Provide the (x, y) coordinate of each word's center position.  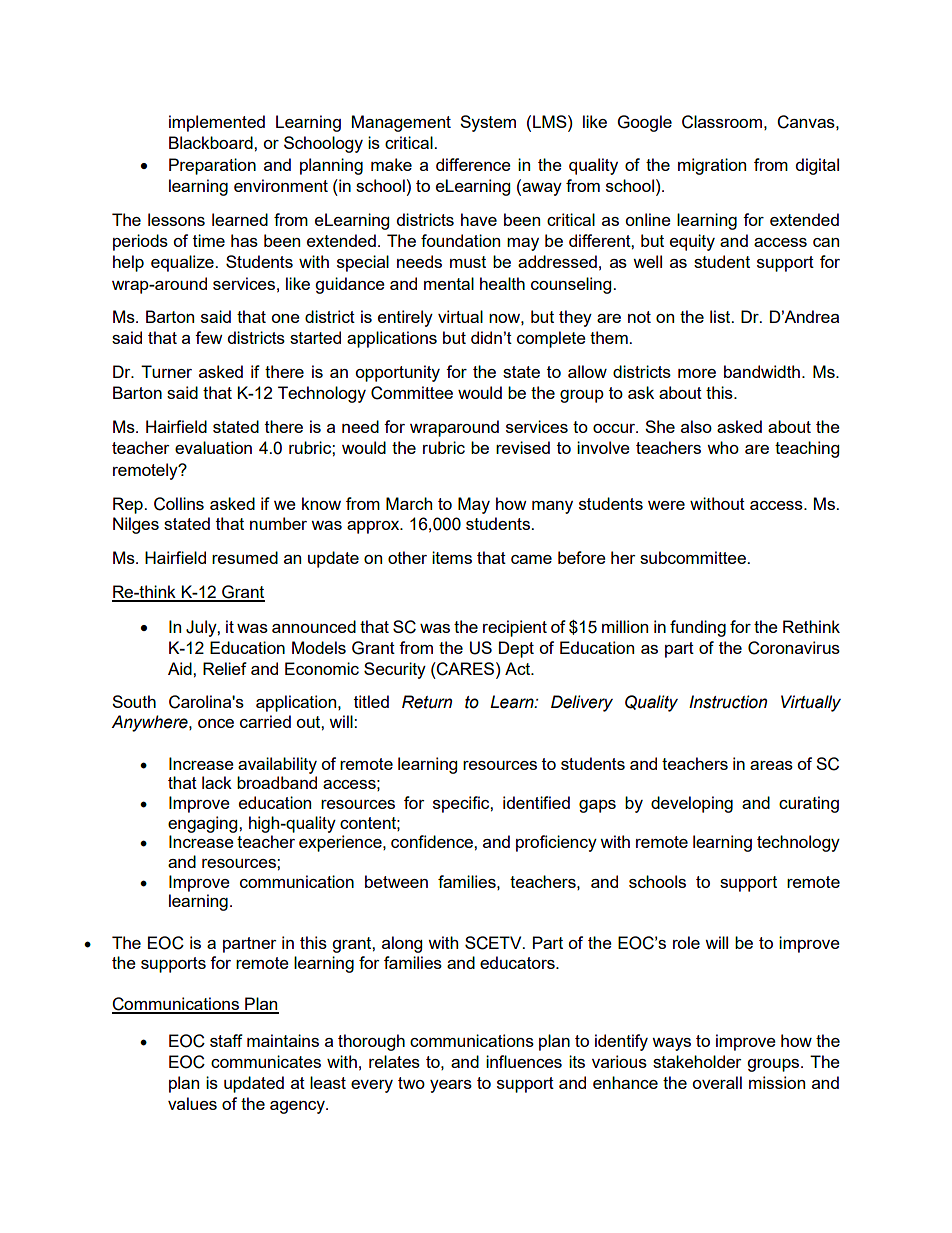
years (451, 1086)
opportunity (397, 373)
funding (698, 628)
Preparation (212, 166)
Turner (166, 371)
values (192, 1103)
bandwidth (762, 371)
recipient (515, 628)
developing (692, 804)
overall (717, 1082)
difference (473, 164)
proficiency (556, 843)
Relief (225, 668)
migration (712, 166)
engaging (204, 824)
